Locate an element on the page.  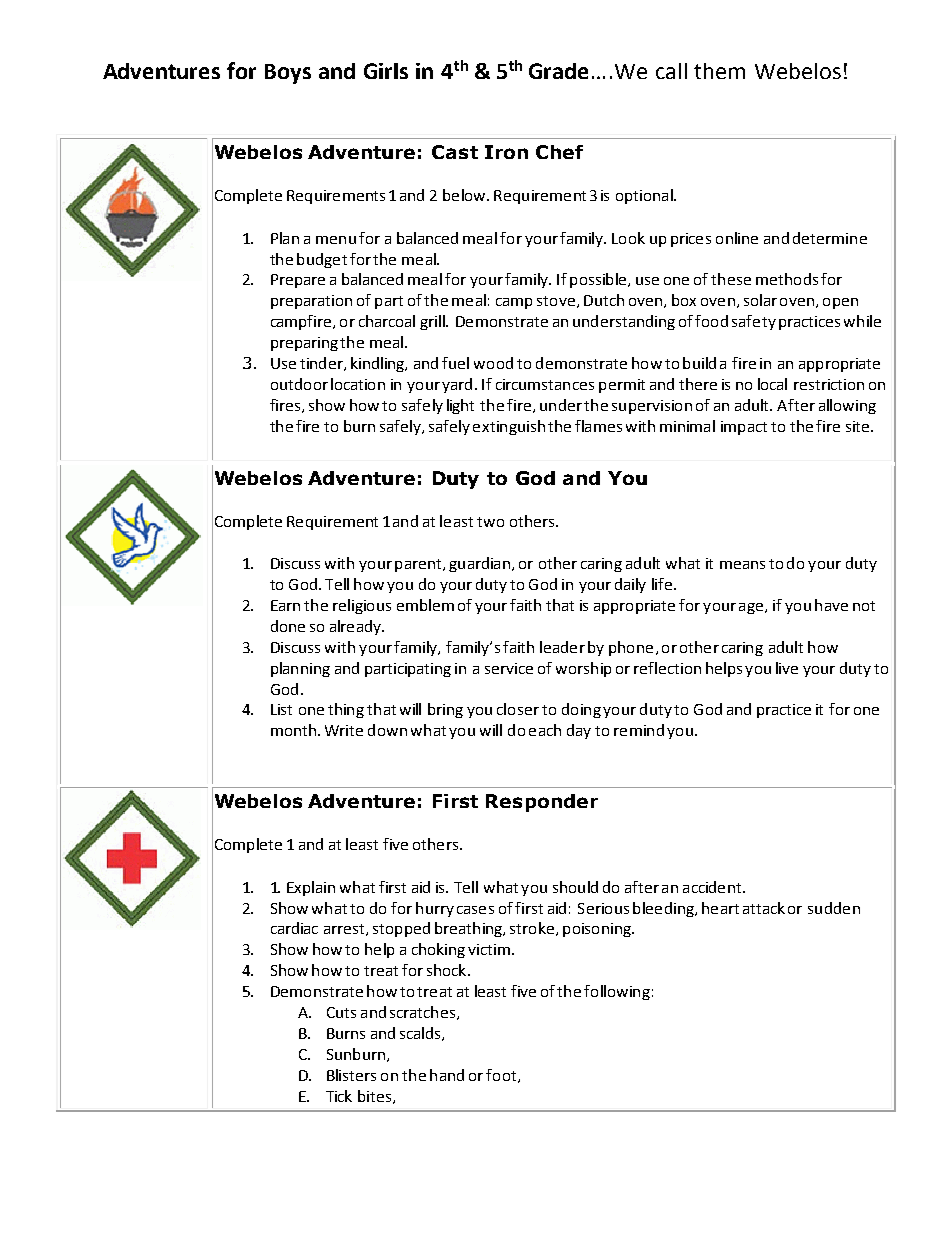
foot is located at coordinates (502, 1076).
